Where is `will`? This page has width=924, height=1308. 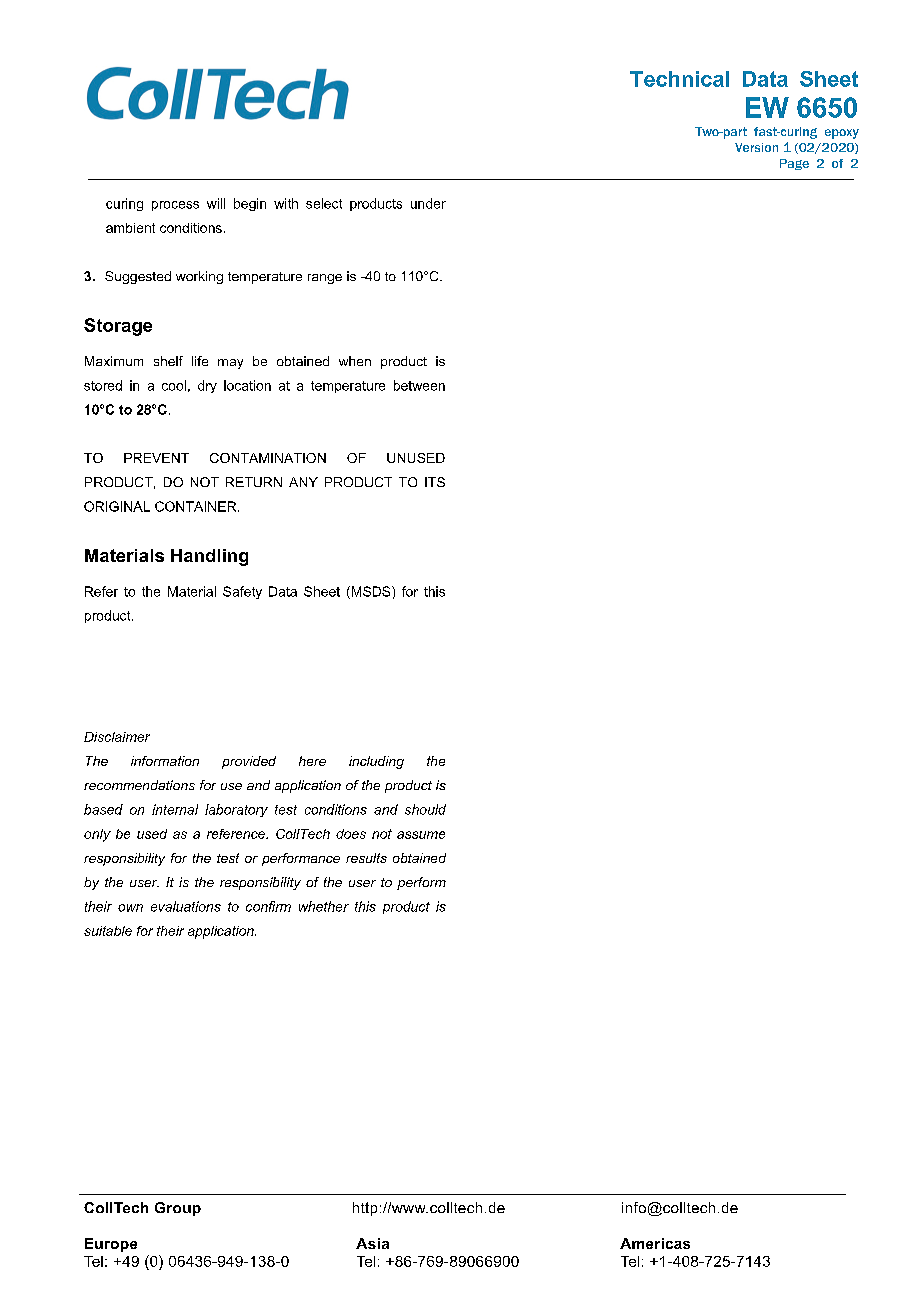
will is located at coordinates (216, 203).
